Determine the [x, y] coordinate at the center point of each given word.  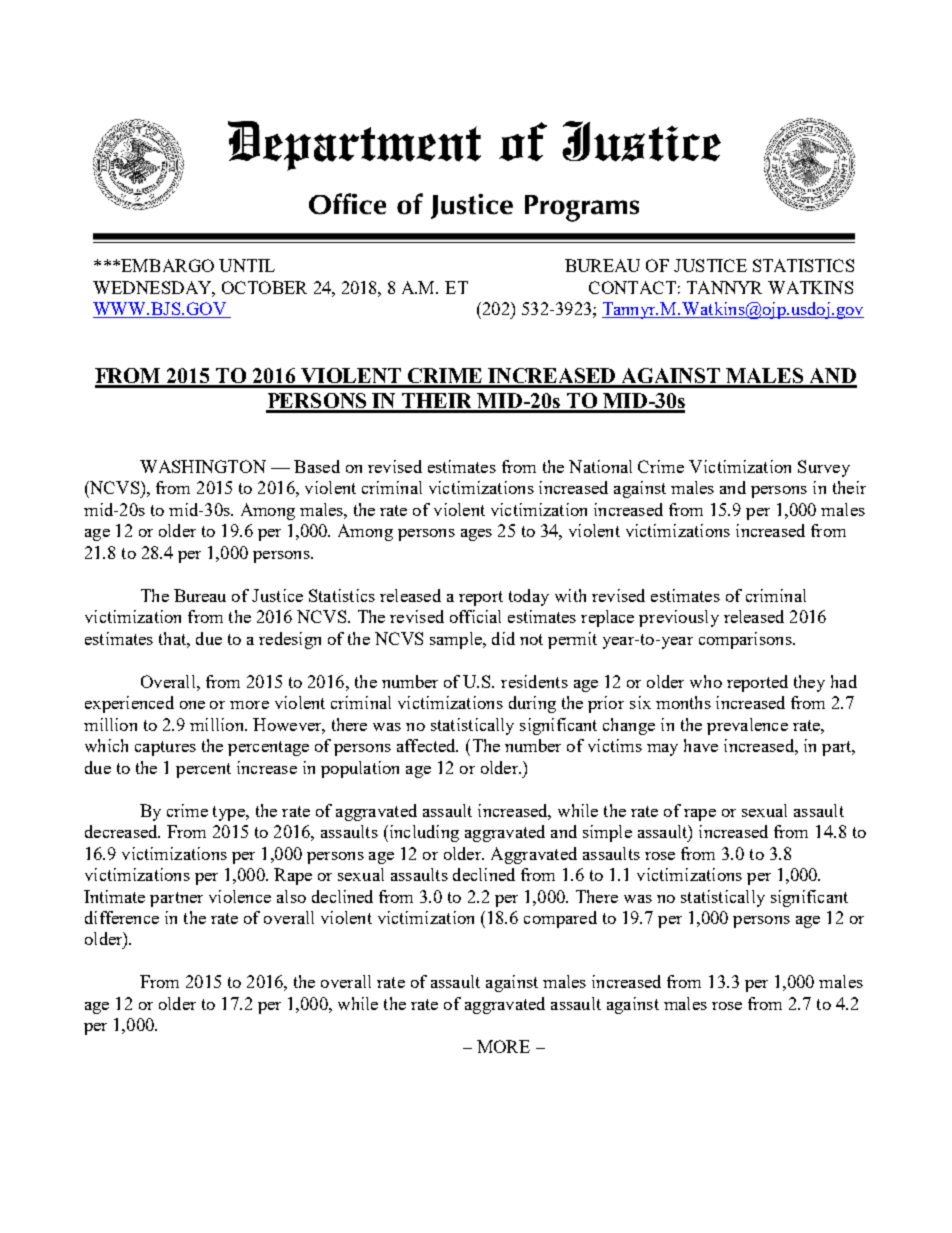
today [529, 597]
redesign [290, 640]
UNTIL [247, 265]
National [600, 466]
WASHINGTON [203, 466]
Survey [824, 468]
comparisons [746, 640]
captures [165, 748]
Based [317, 466]
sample [457, 640]
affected [427, 745]
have [701, 745]
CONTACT [632, 287]
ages [476, 535]
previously [679, 618]
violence [240, 896]
